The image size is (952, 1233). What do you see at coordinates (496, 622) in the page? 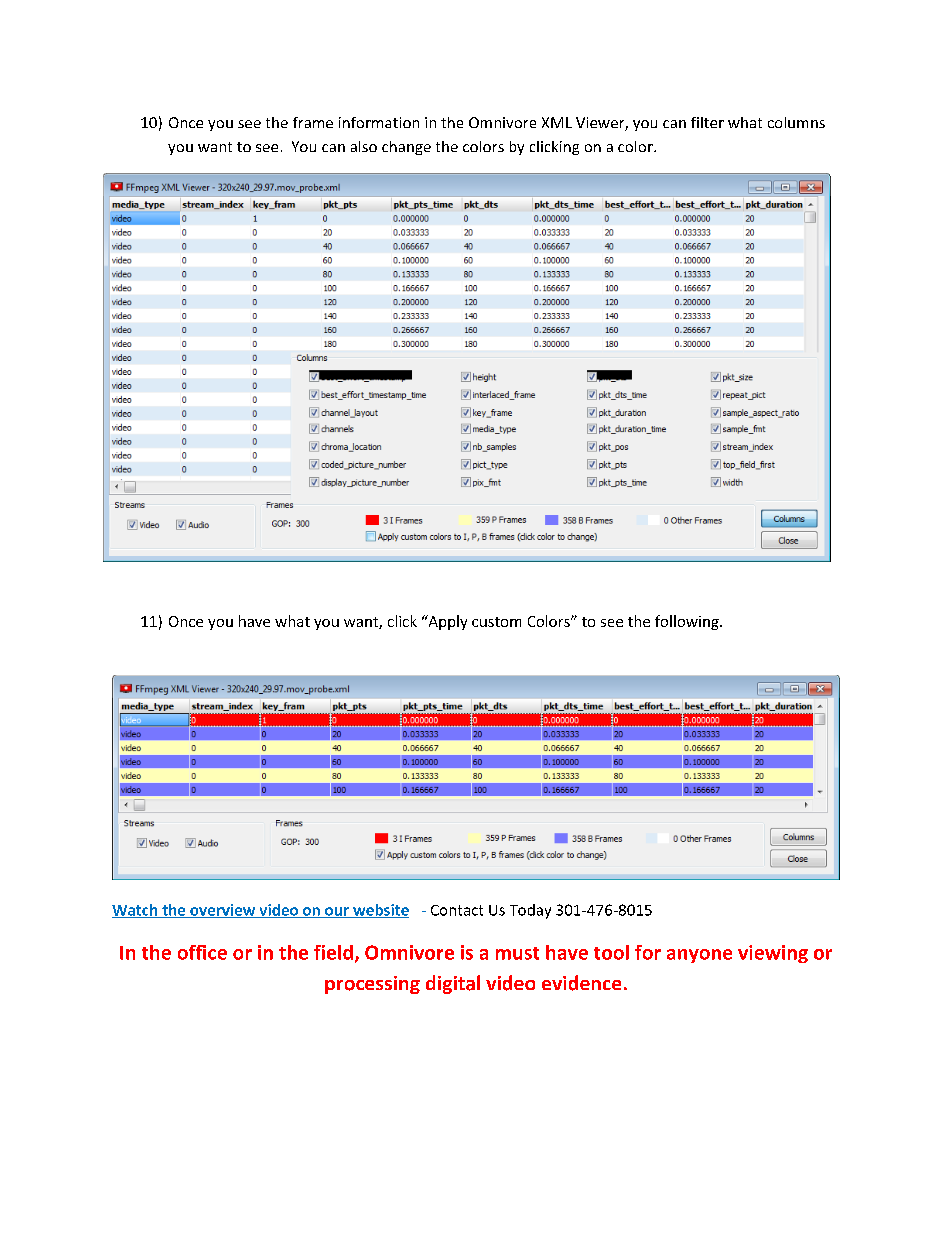
I see `custom` at bounding box center [496, 622].
